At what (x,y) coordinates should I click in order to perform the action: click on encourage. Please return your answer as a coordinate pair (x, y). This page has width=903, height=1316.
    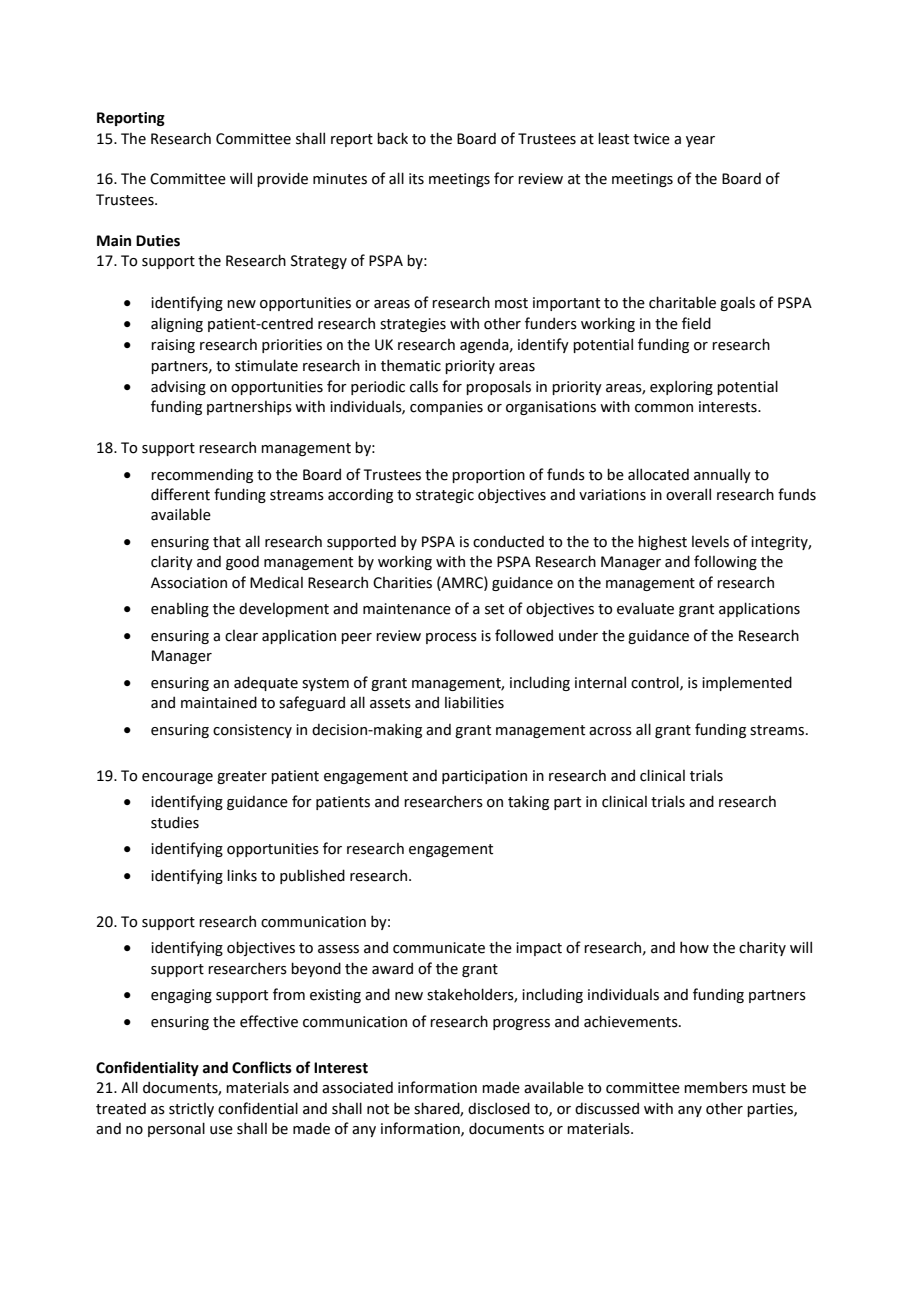
    Looking at the image, I should click on (177, 778).
